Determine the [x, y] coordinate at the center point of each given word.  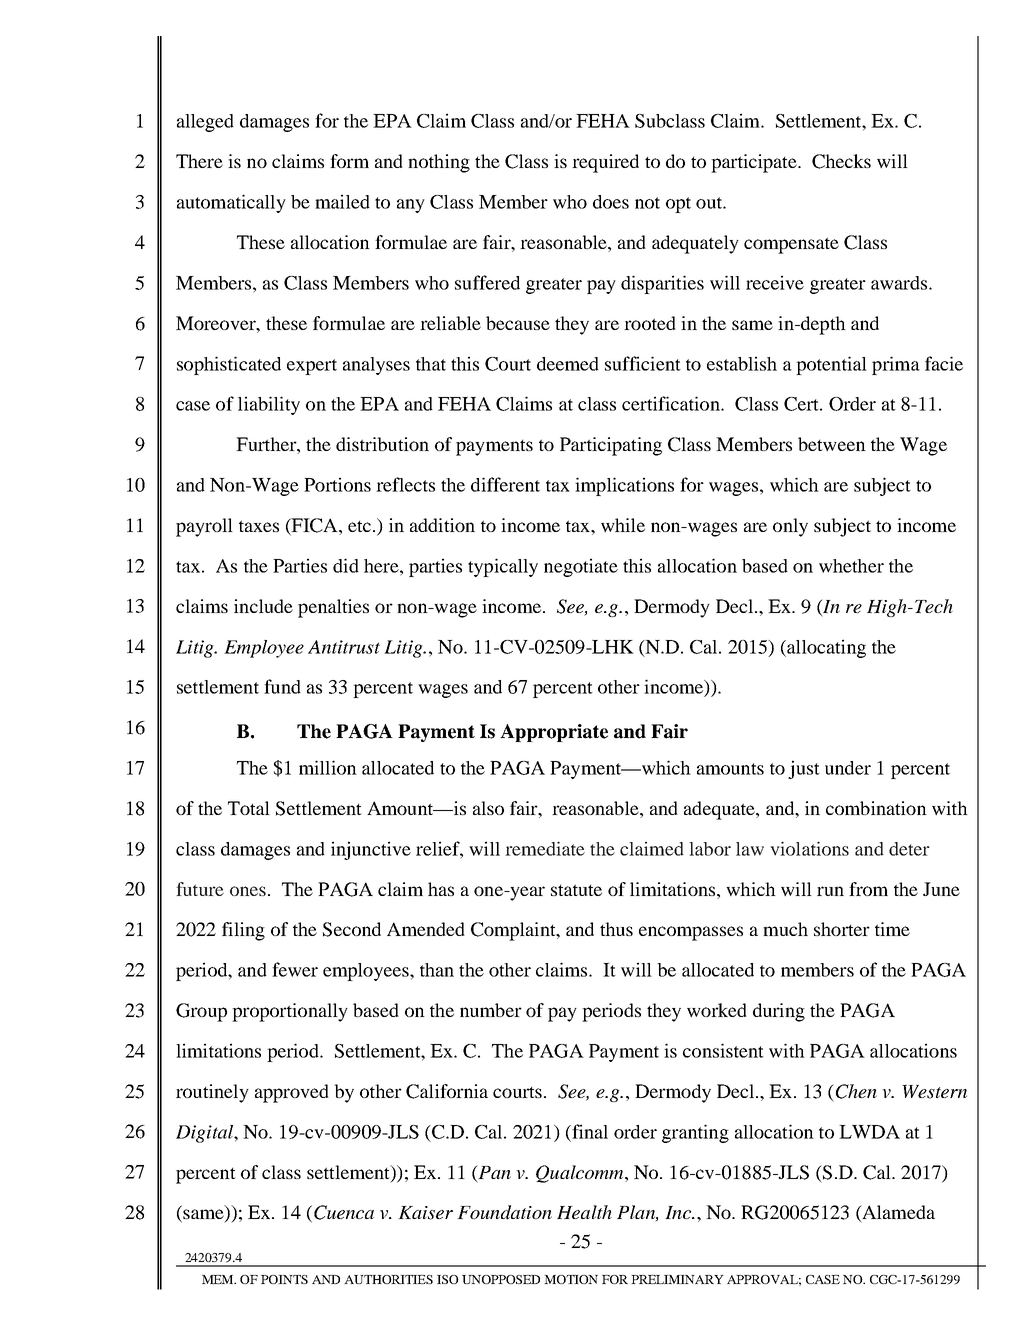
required [605, 163]
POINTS [284, 1279]
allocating [825, 648]
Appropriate [554, 733]
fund [282, 686]
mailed [342, 201]
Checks [841, 161]
